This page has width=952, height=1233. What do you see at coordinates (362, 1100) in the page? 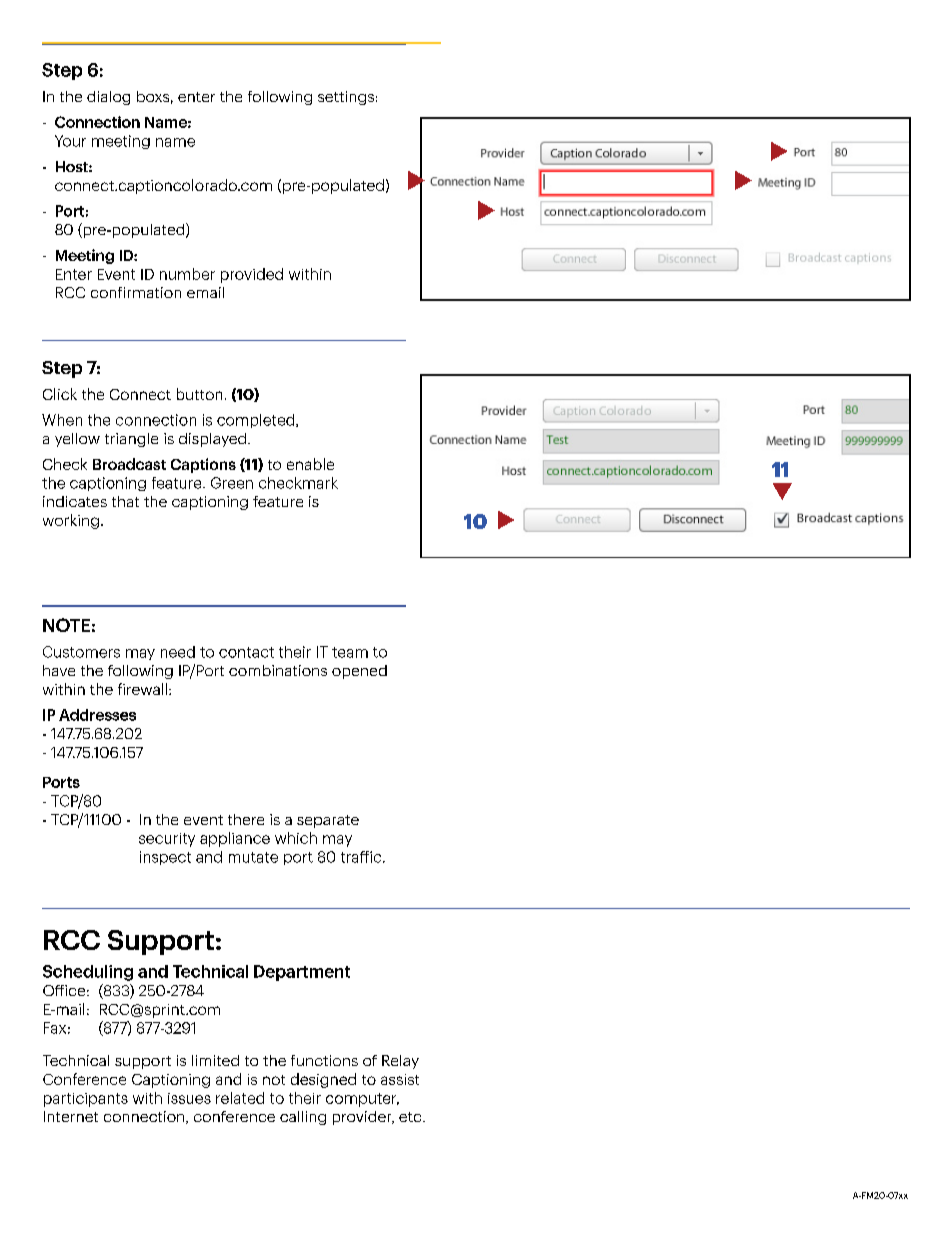
I see `computer` at bounding box center [362, 1100].
